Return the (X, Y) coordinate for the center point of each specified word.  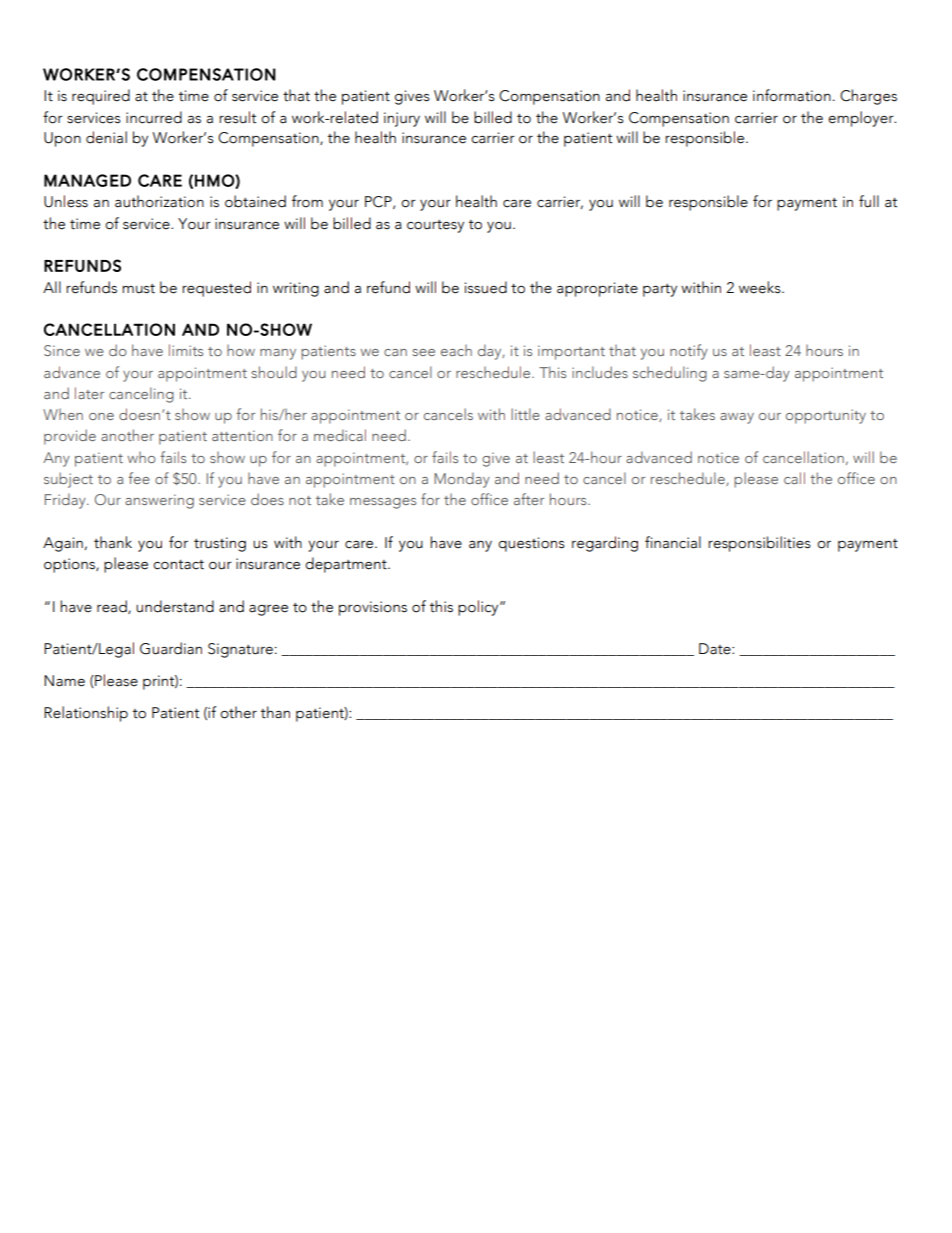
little (525, 414)
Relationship (86, 714)
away (737, 418)
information (792, 95)
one (101, 416)
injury (402, 119)
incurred (154, 117)
